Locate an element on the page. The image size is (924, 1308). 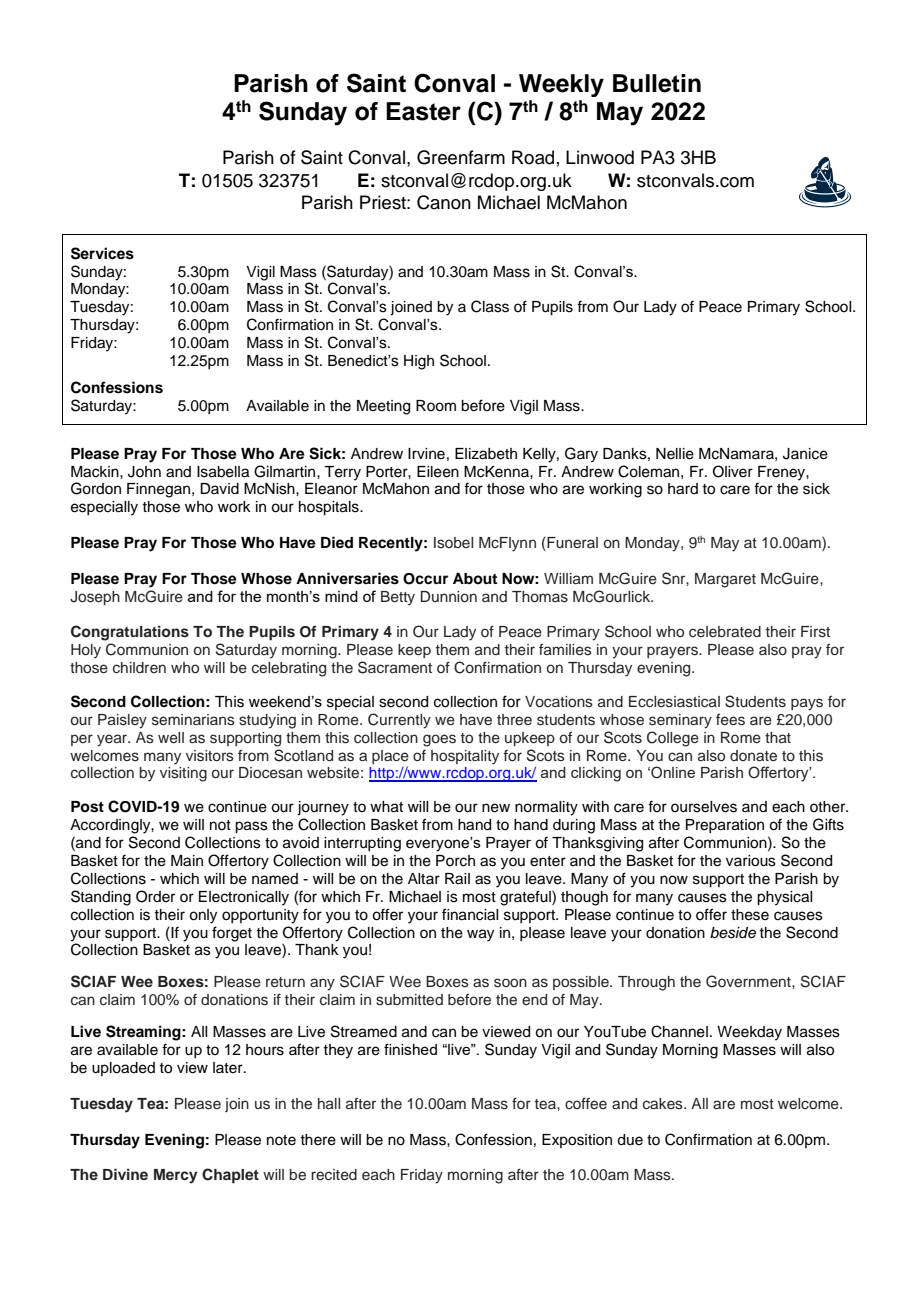
Mercy is located at coordinates (175, 1176).
